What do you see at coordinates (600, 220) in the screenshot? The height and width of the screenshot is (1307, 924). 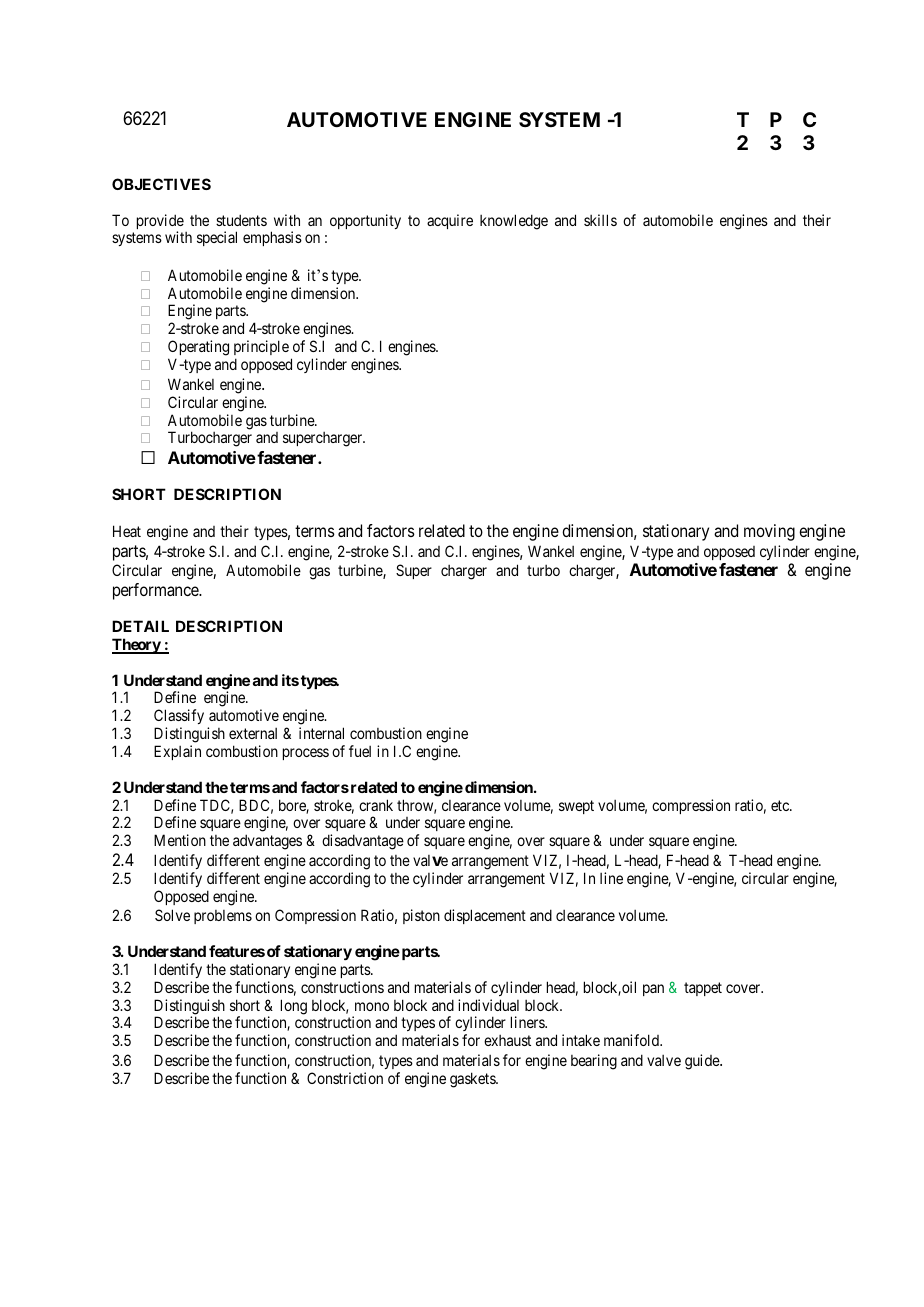 I see `skills` at bounding box center [600, 220].
